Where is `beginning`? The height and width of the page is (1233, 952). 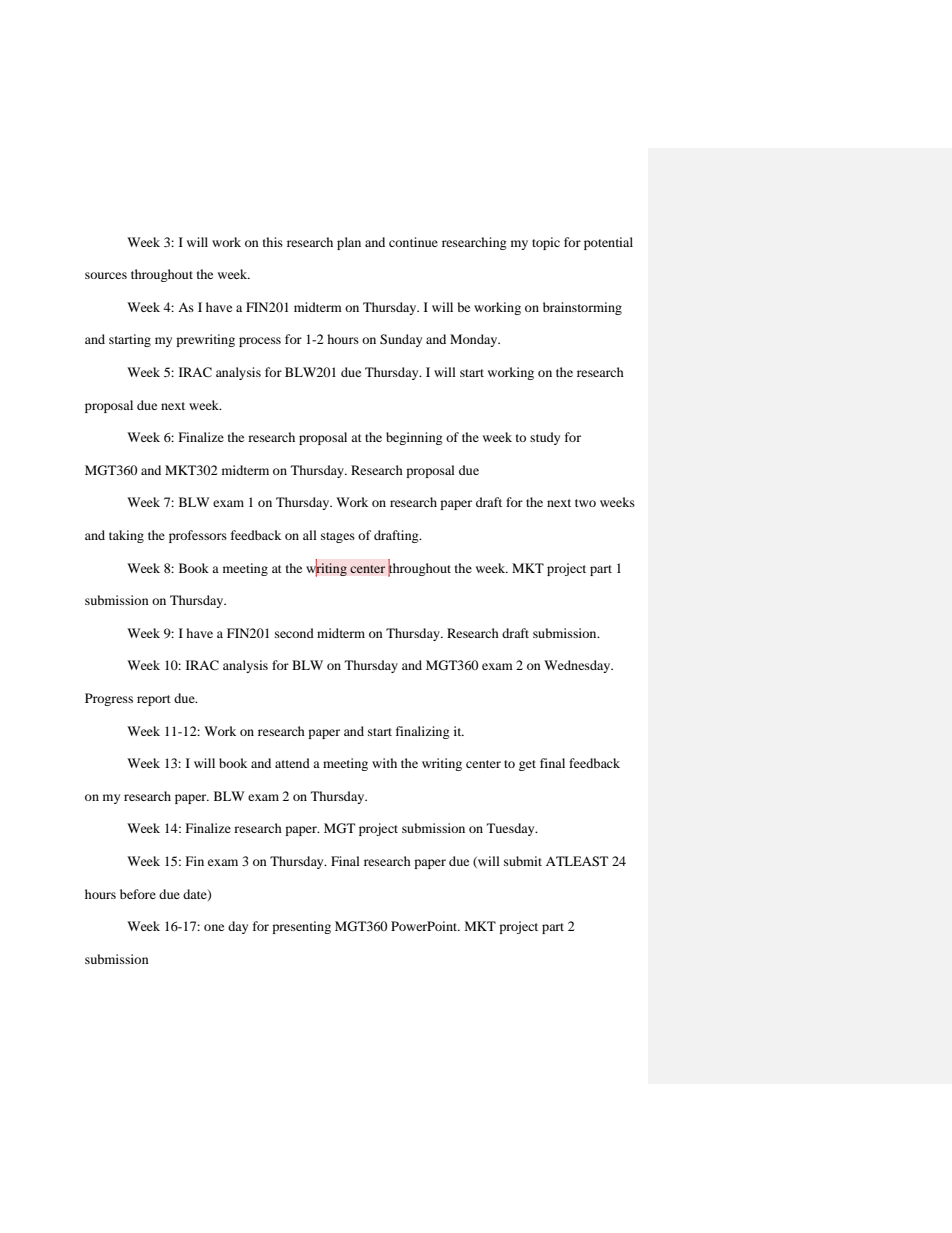 beginning is located at coordinates (414, 438).
